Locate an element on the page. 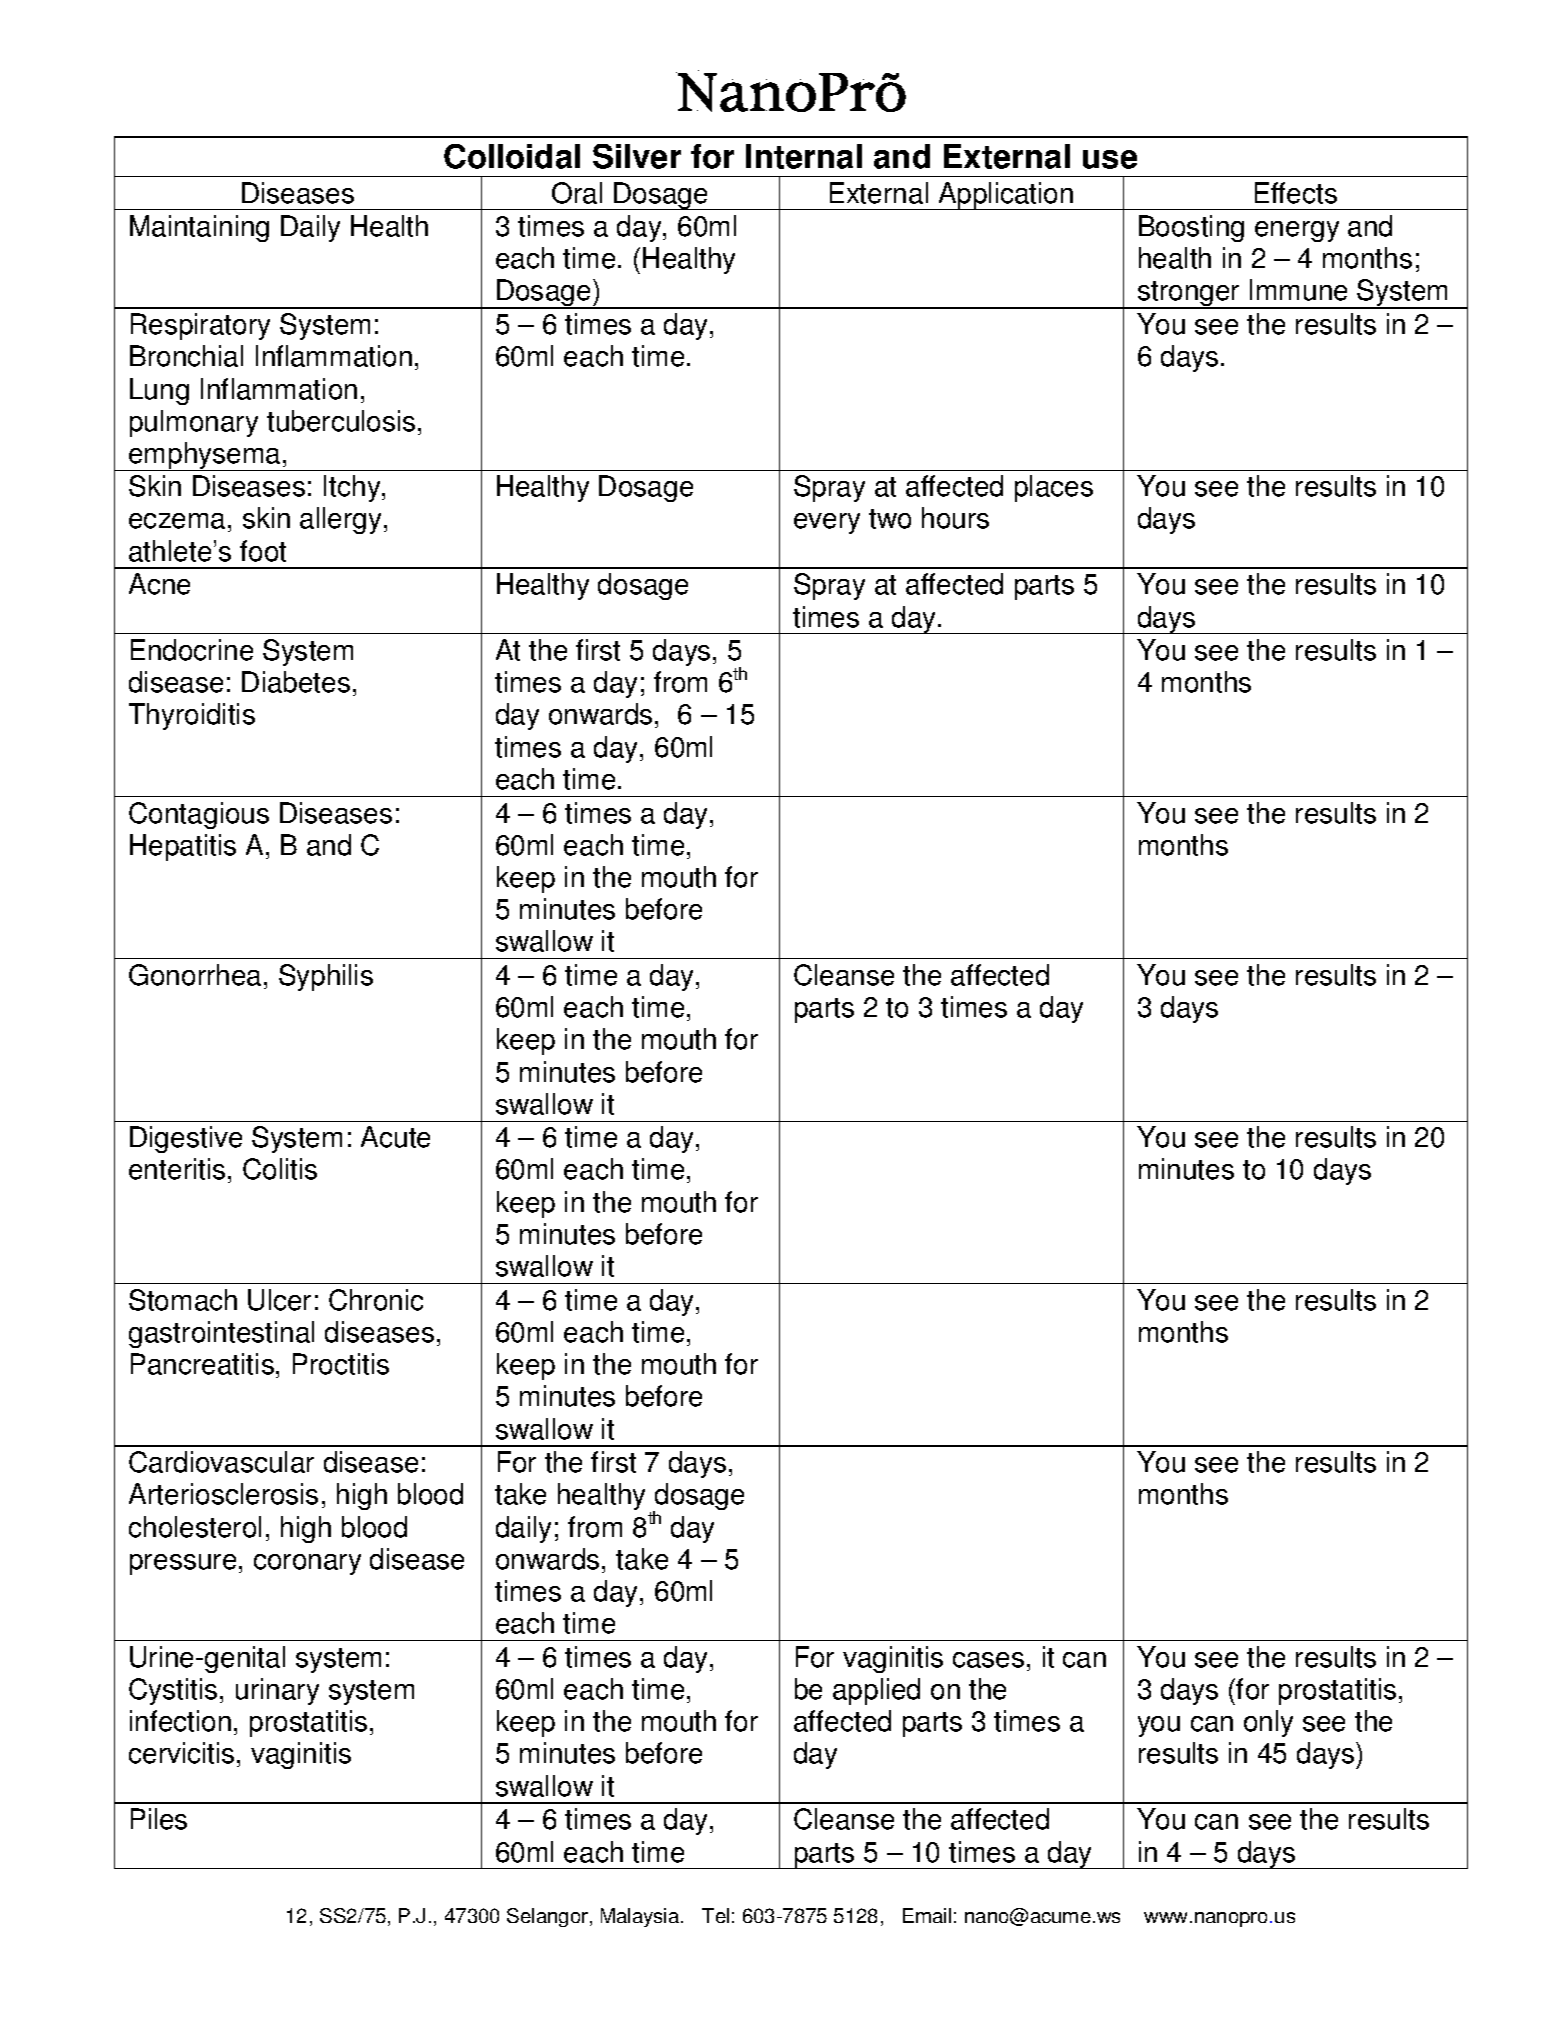  Acute is located at coordinates (395, 1137).
